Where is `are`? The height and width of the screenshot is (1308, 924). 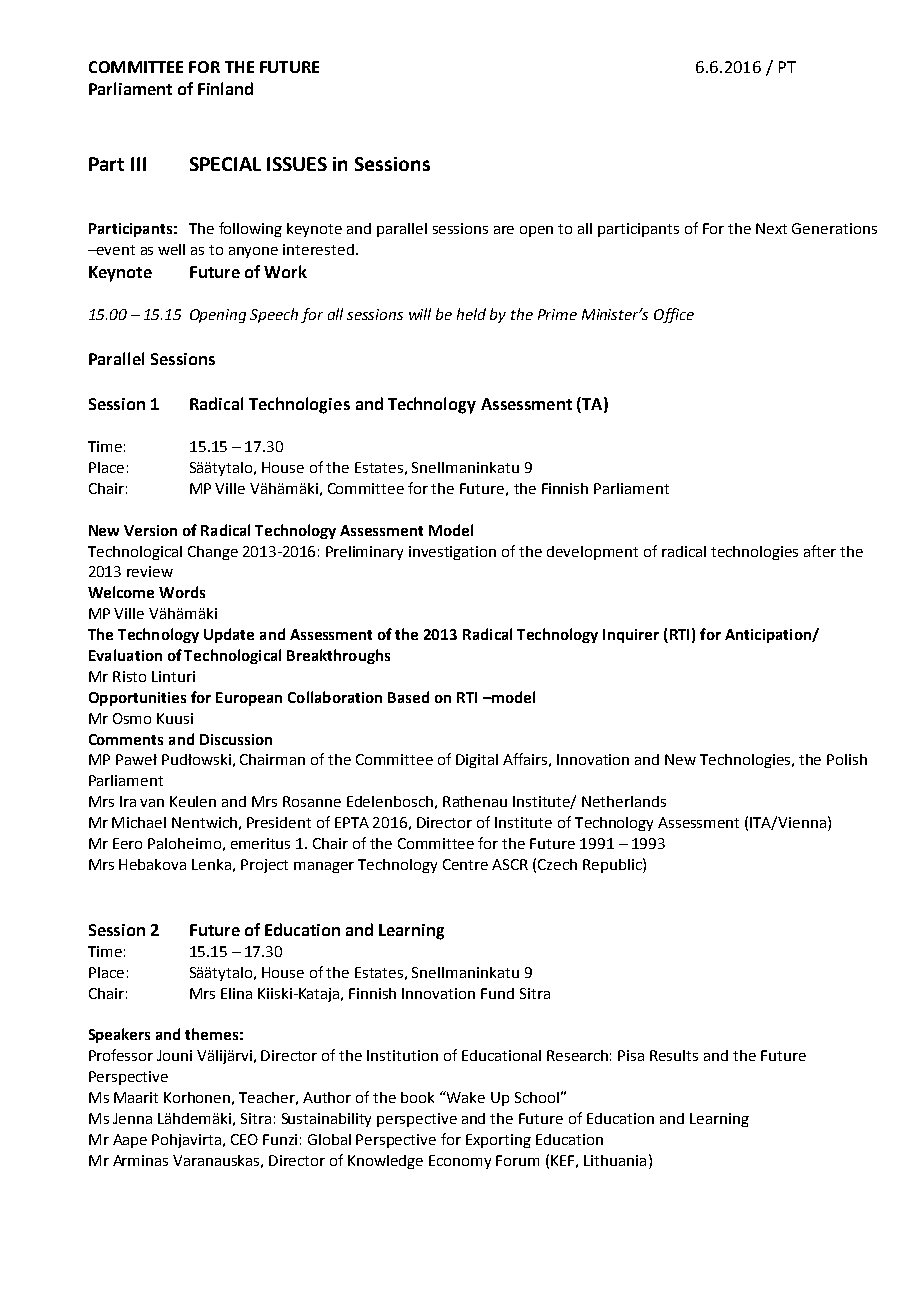
are is located at coordinates (504, 230).
